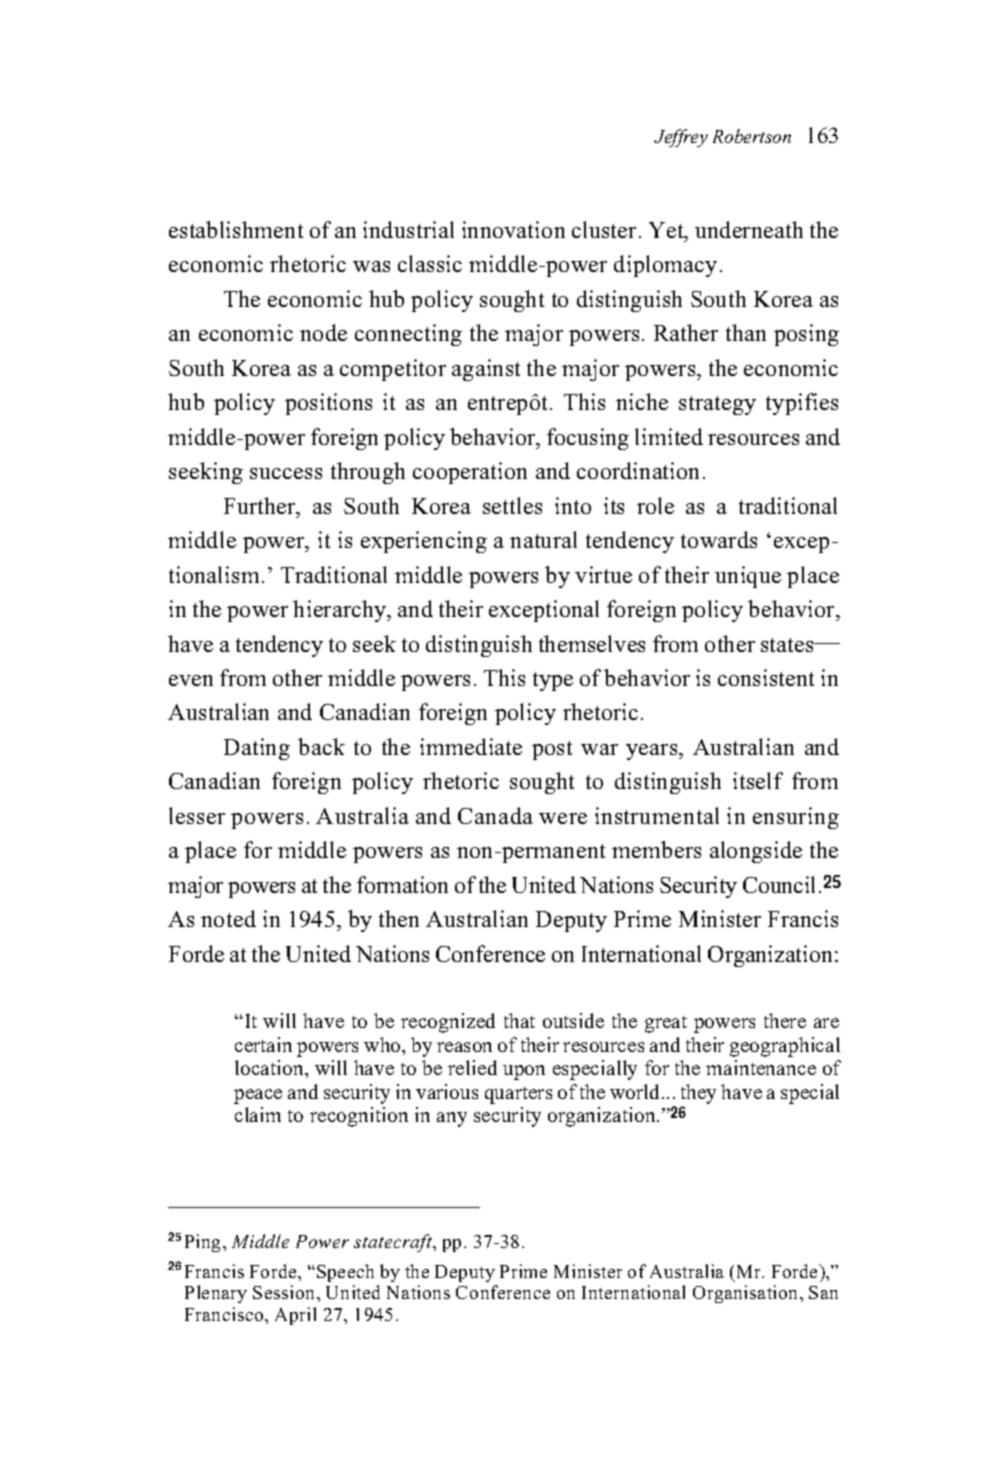 The width and height of the document is (1008, 1480). I want to click on positions, so click(328, 404).
